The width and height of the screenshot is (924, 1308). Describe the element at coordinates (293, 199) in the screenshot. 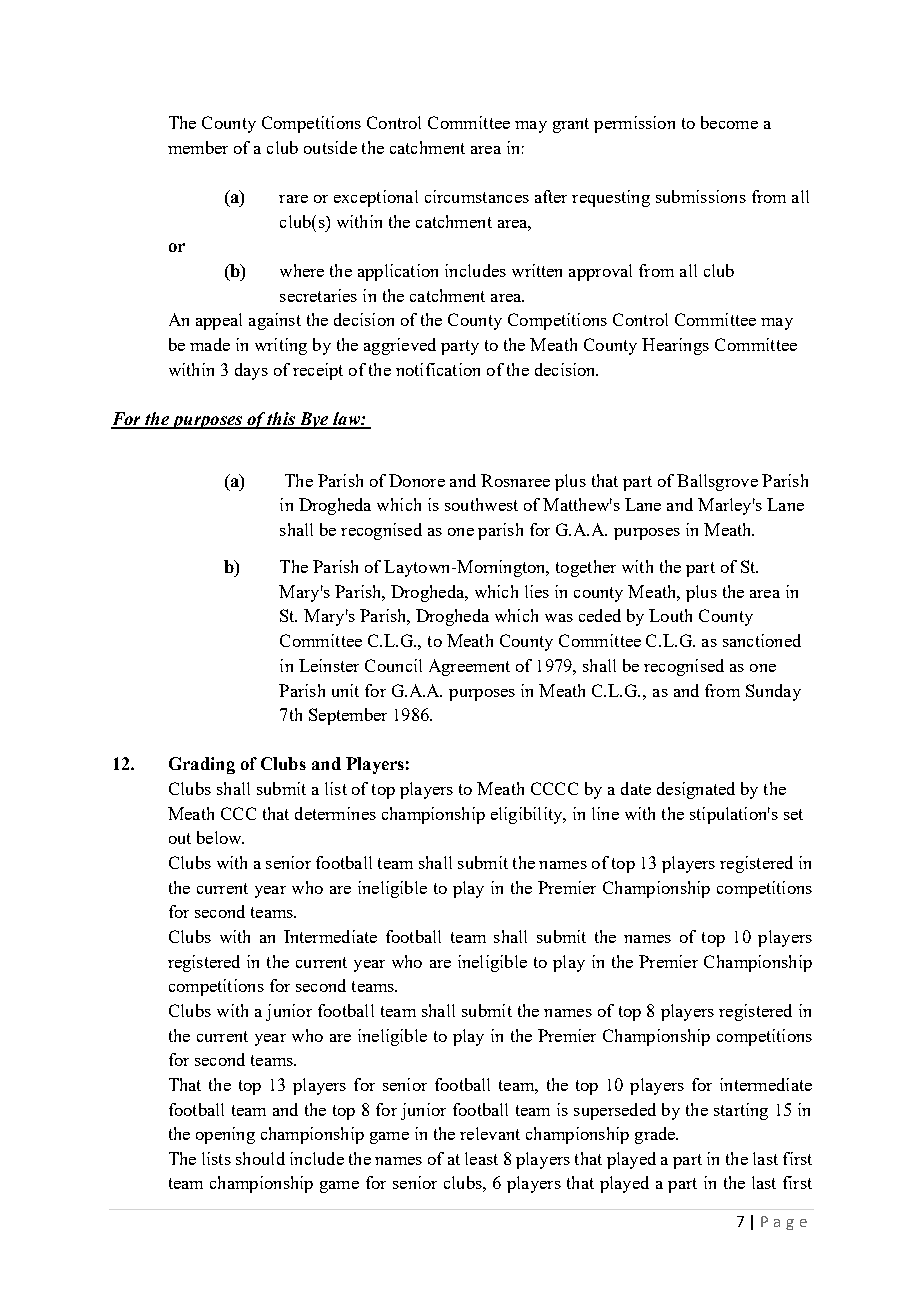

I see `rare` at that location.
